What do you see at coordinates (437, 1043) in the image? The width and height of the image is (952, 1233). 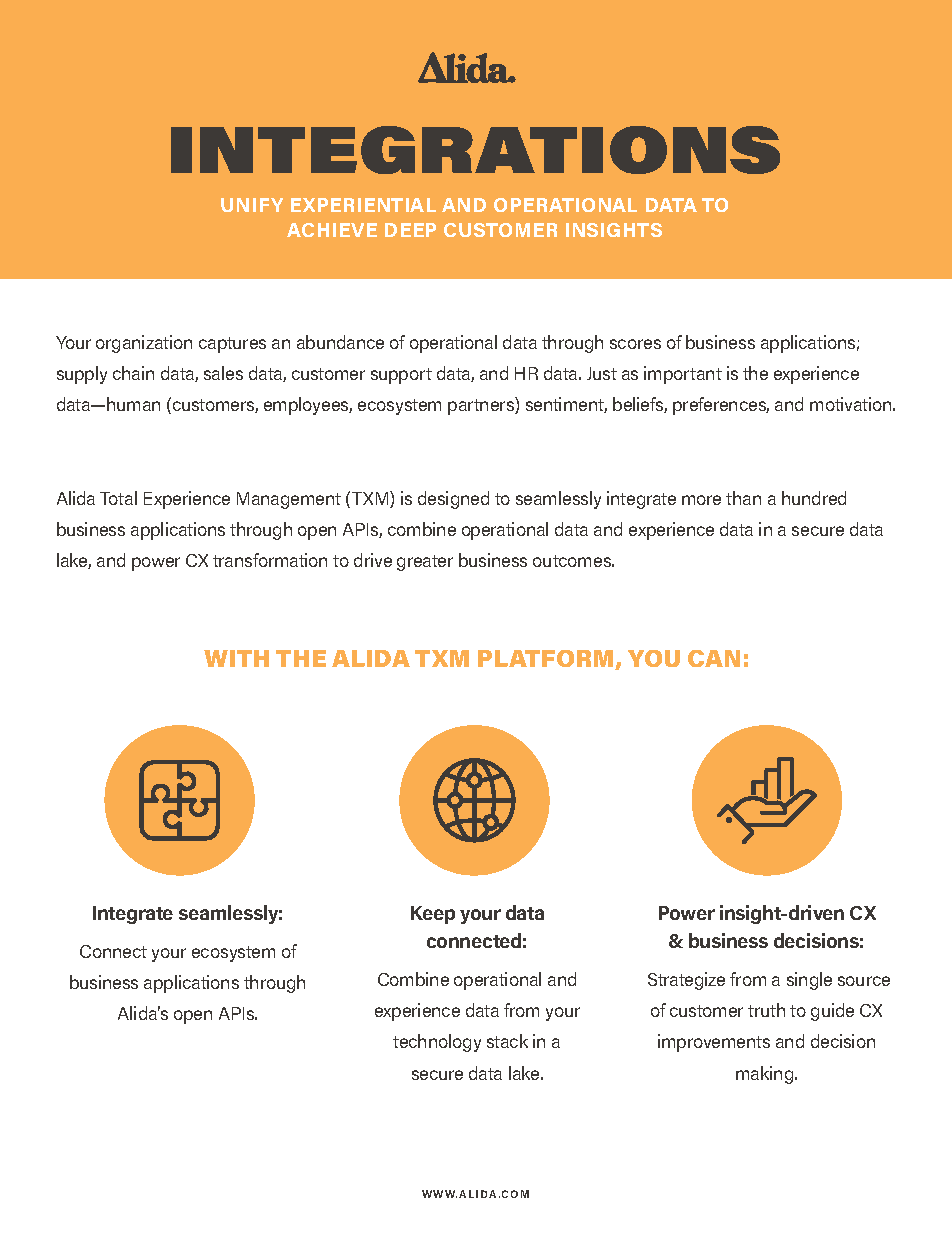 I see `technology` at bounding box center [437, 1043].
